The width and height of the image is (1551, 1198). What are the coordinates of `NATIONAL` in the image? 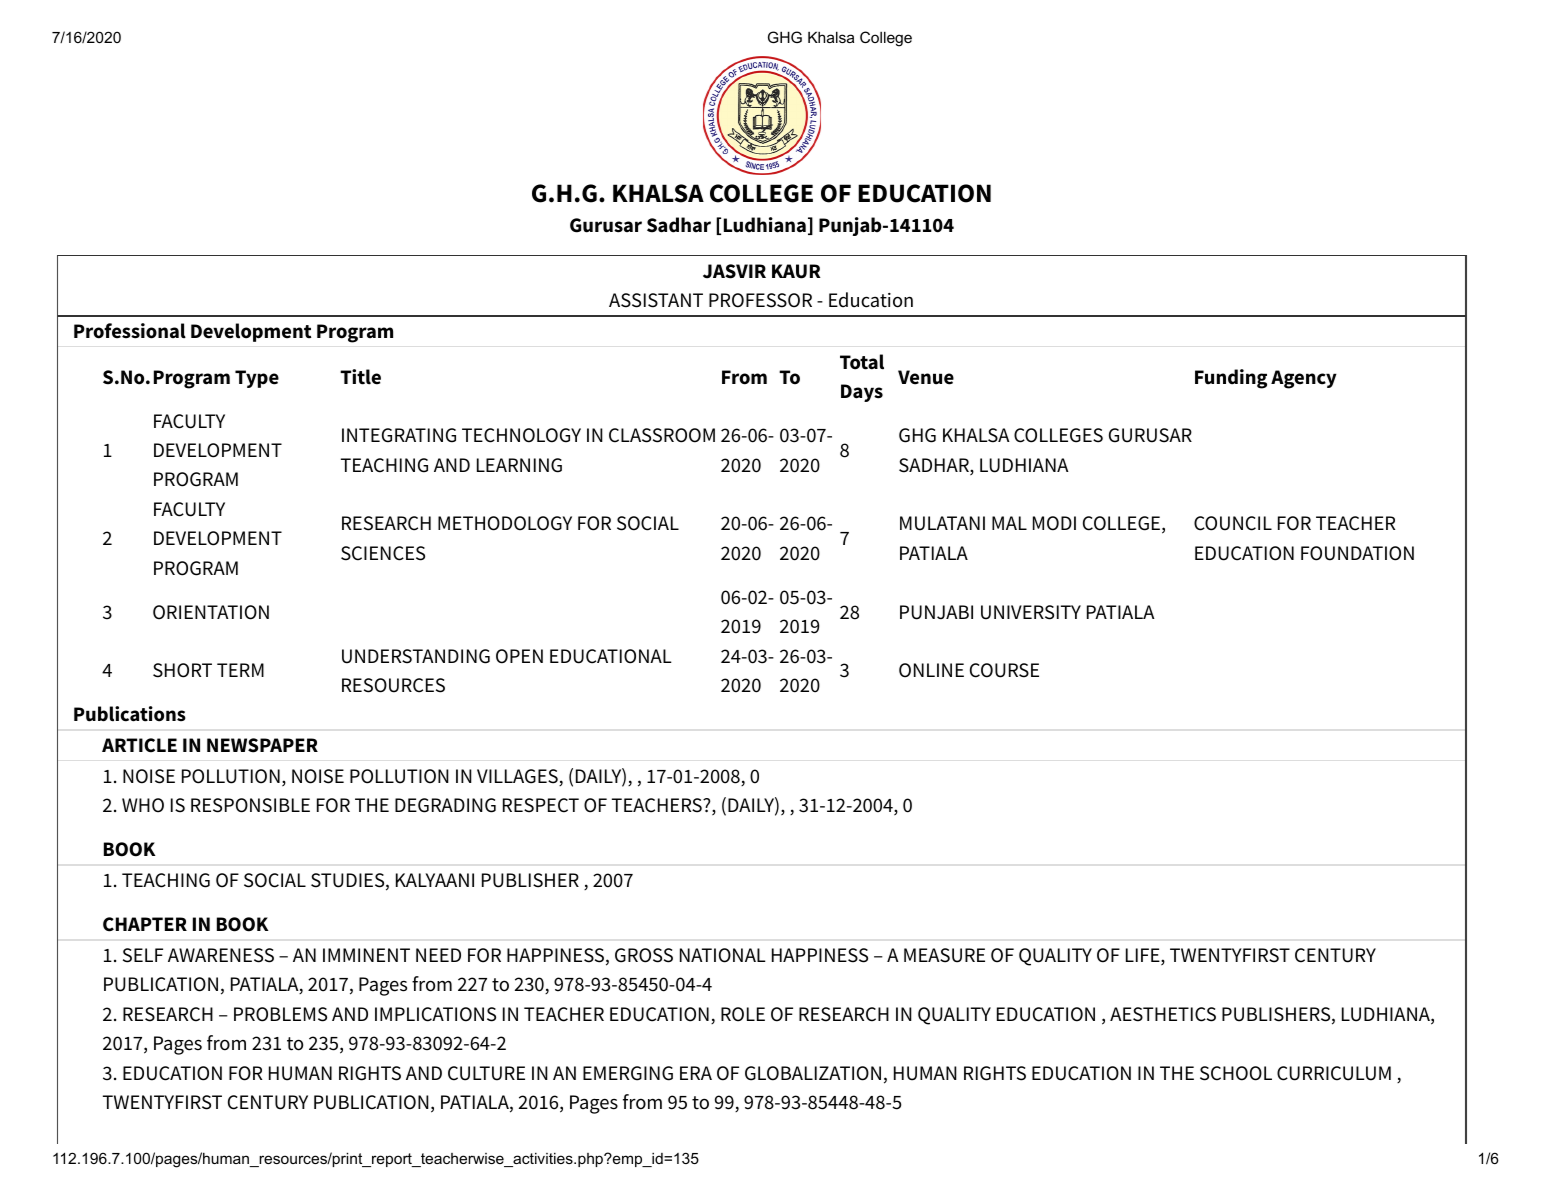 It's located at (723, 955).
